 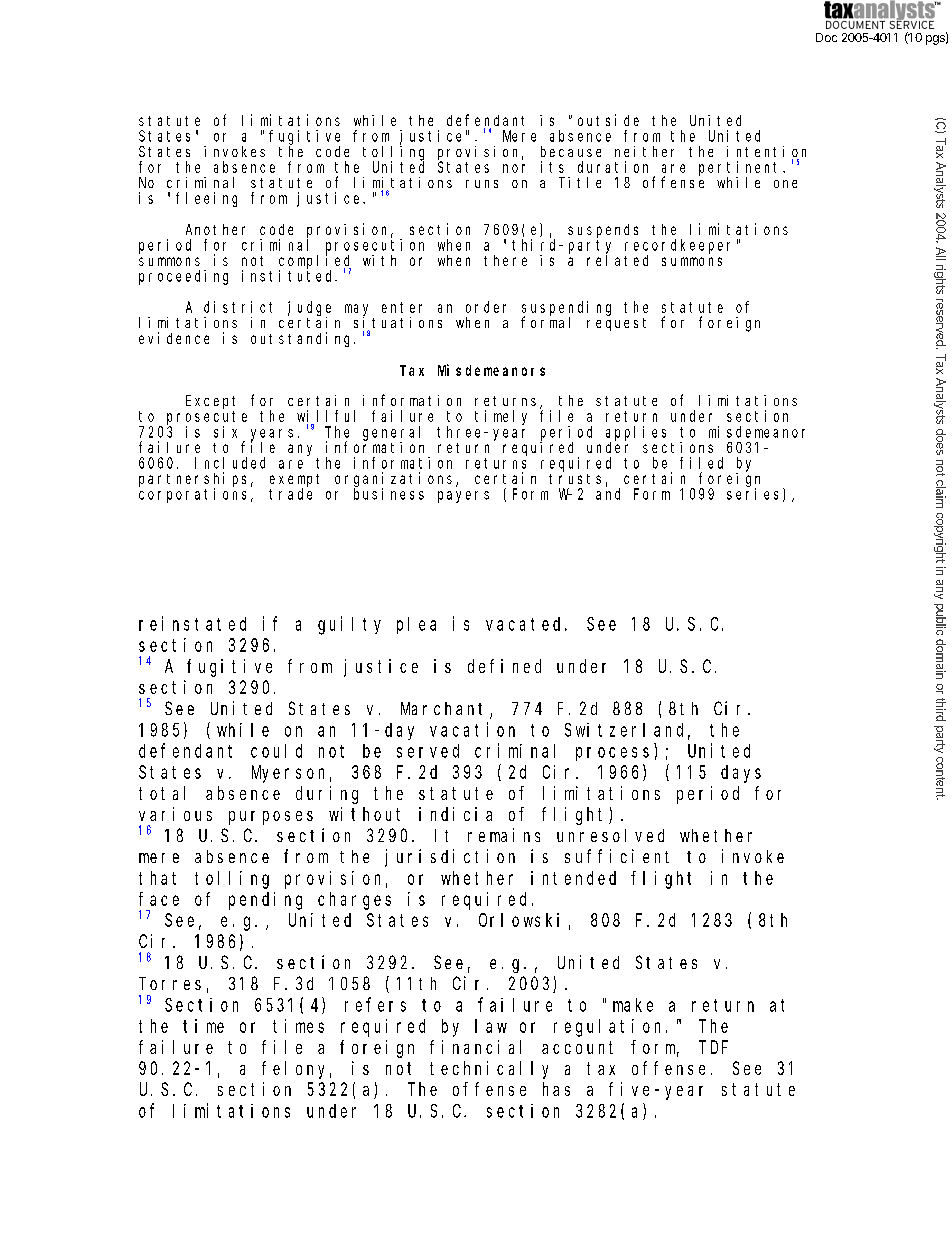 What do you see at coordinates (356, 311) in the screenshot?
I see `may` at bounding box center [356, 311].
